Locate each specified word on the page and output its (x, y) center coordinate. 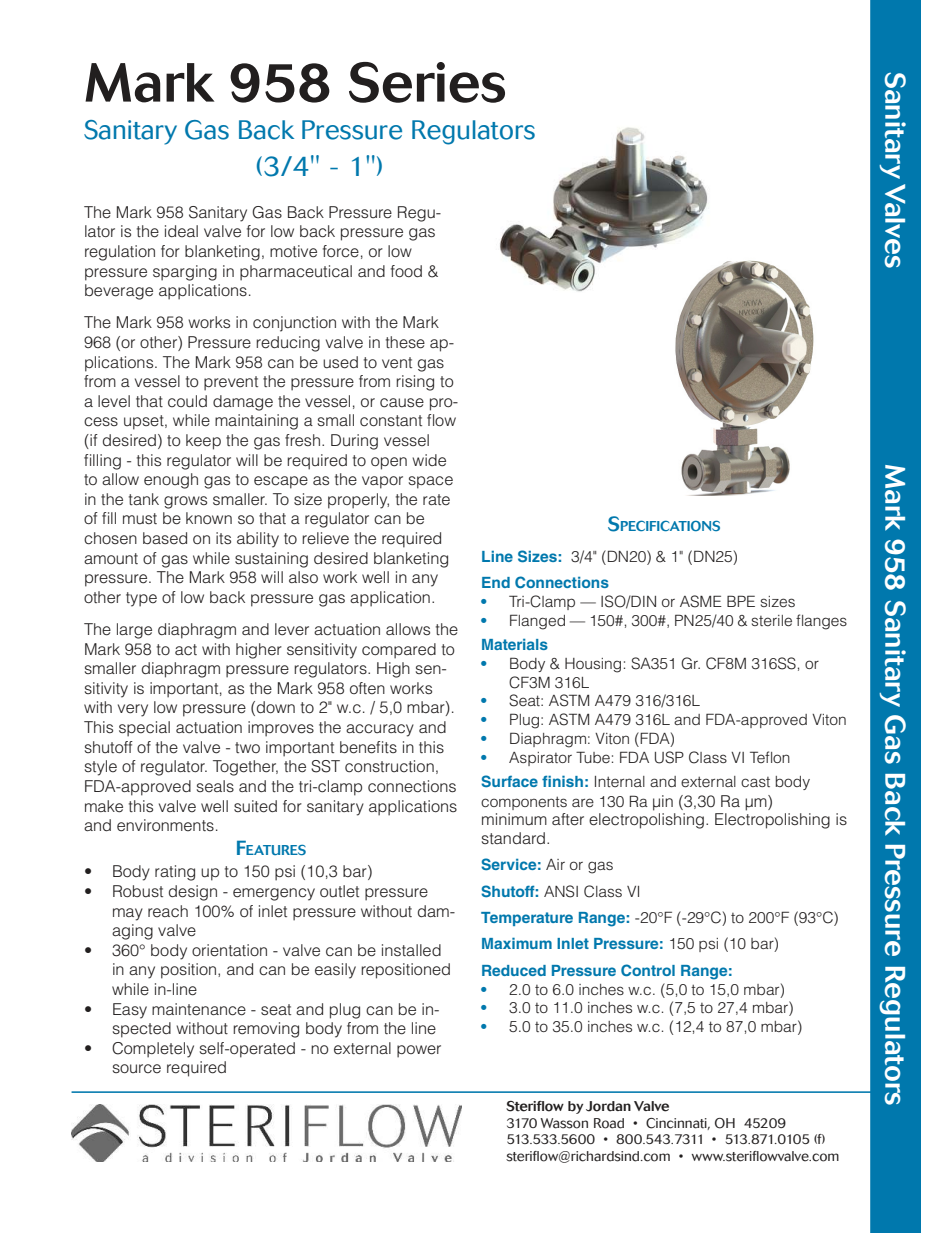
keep (203, 442)
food (406, 271)
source (137, 1068)
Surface (509, 781)
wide (429, 460)
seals (215, 786)
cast (755, 782)
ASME (701, 601)
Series (427, 82)
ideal (181, 231)
